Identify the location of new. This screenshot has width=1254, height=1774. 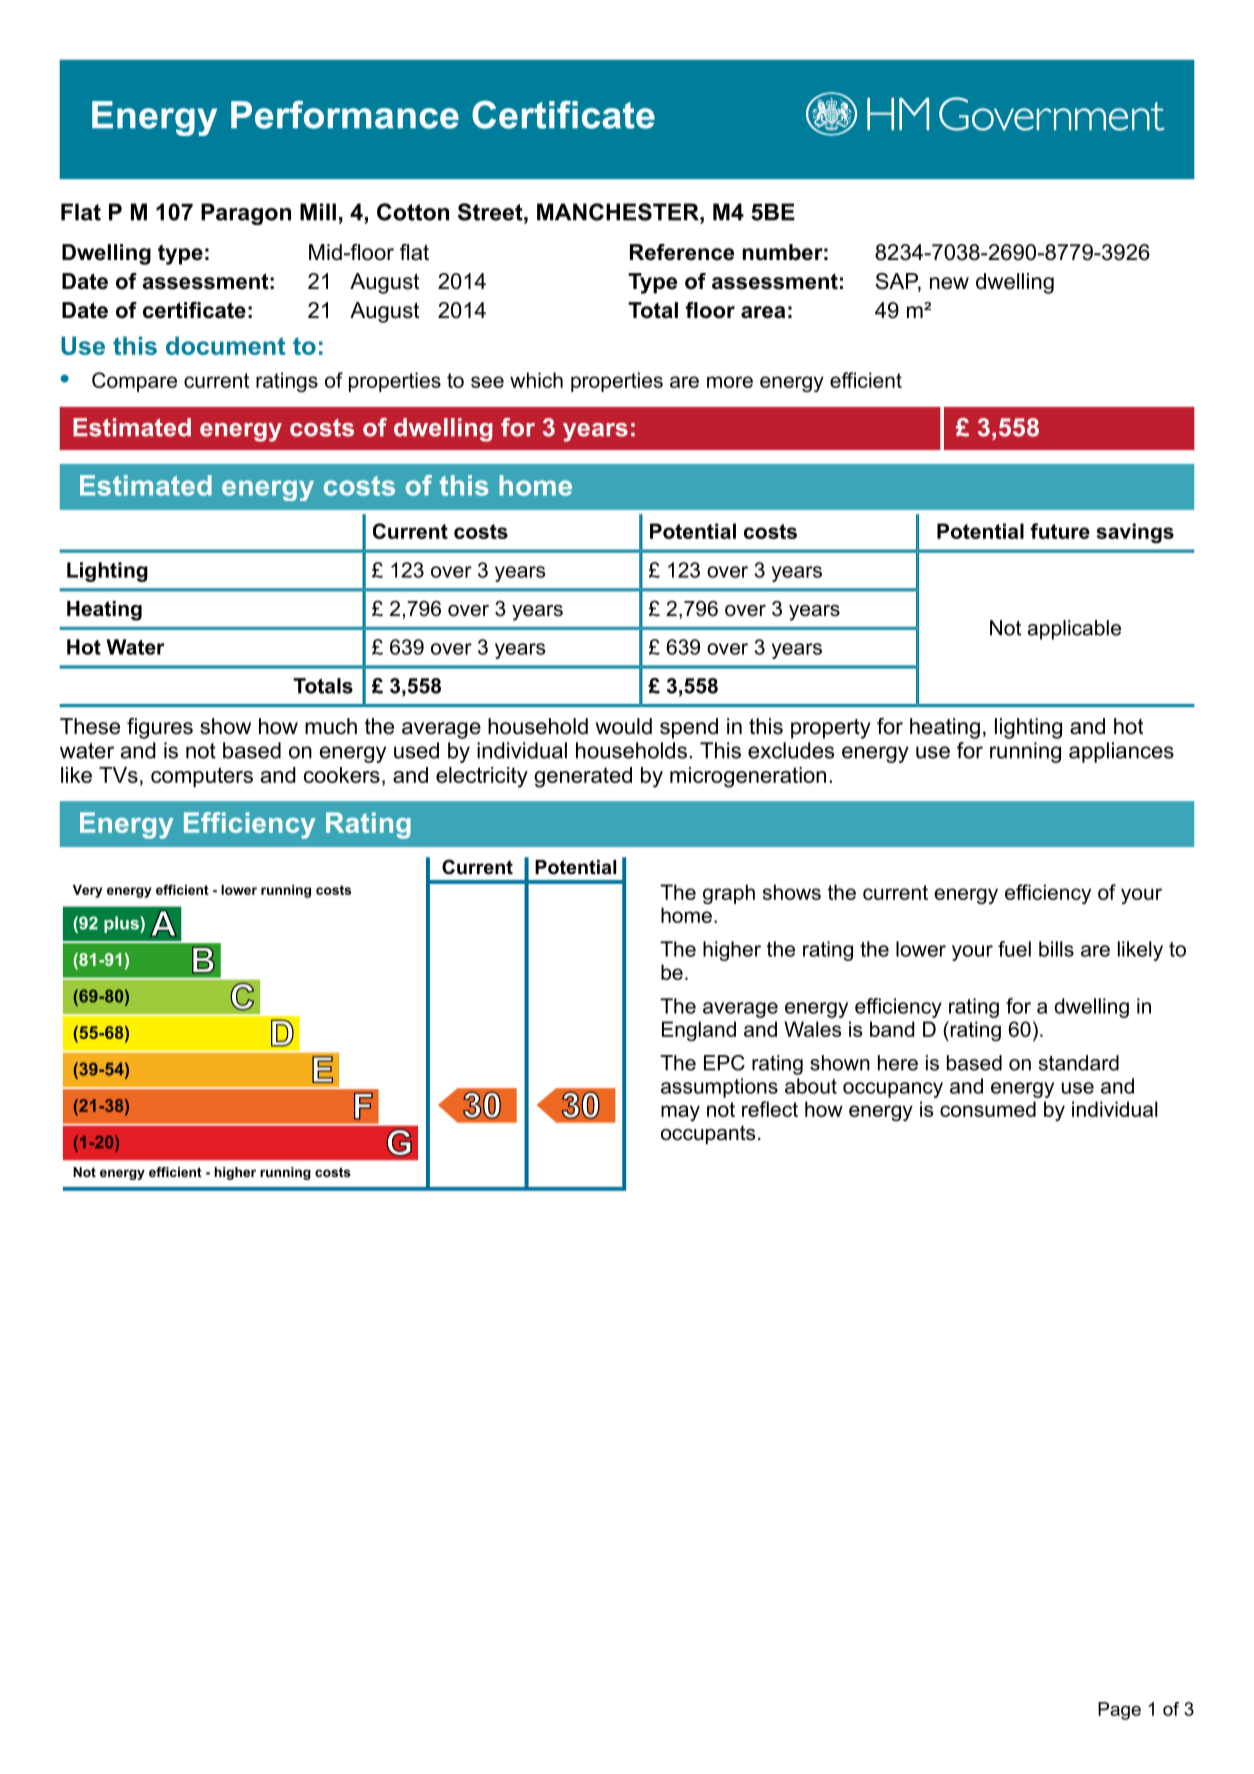
(949, 283).
